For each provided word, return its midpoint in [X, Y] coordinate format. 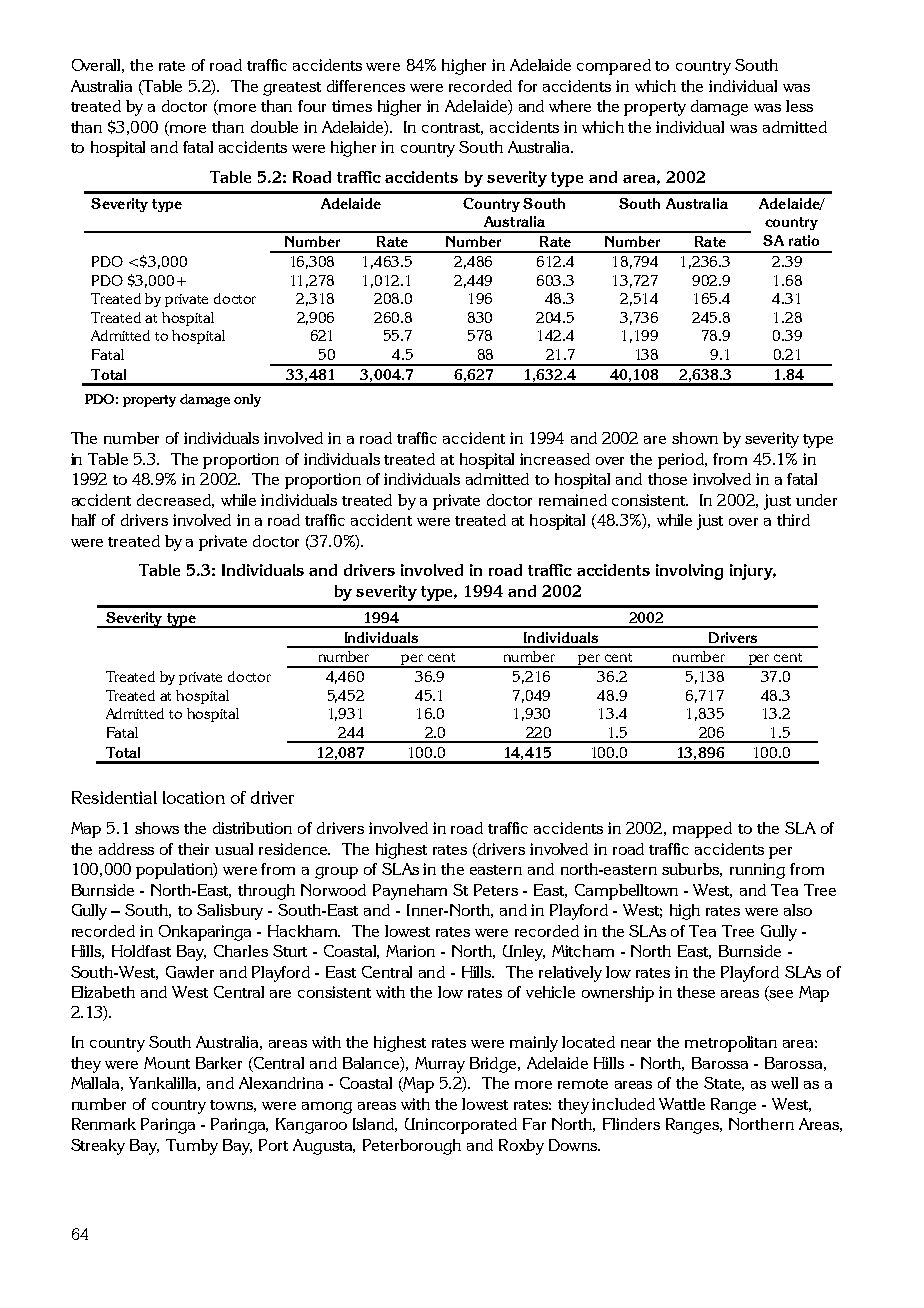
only [247, 400]
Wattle [682, 1104]
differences [366, 86]
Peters [496, 890]
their [193, 849]
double [274, 127]
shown [695, 438]
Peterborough [412, 1147]
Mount [167, 1063]
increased [555, 459]
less [799, 106]
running [757, 871]
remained [573, 500]
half [84, 520]
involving [689, 572]
